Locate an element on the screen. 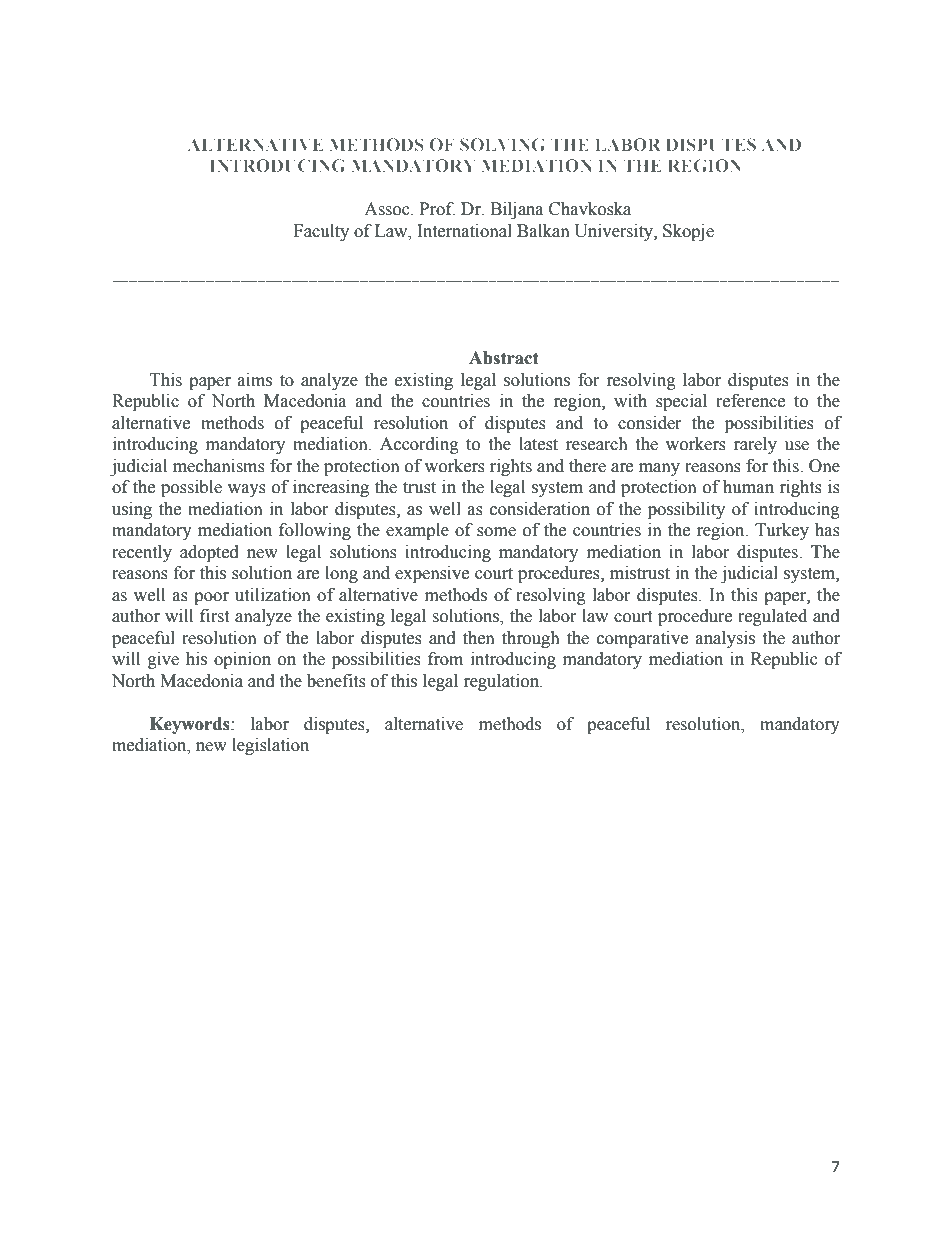 This screenshot has height=1233, width=952. Abstract is located at coordinates (504, 358).
